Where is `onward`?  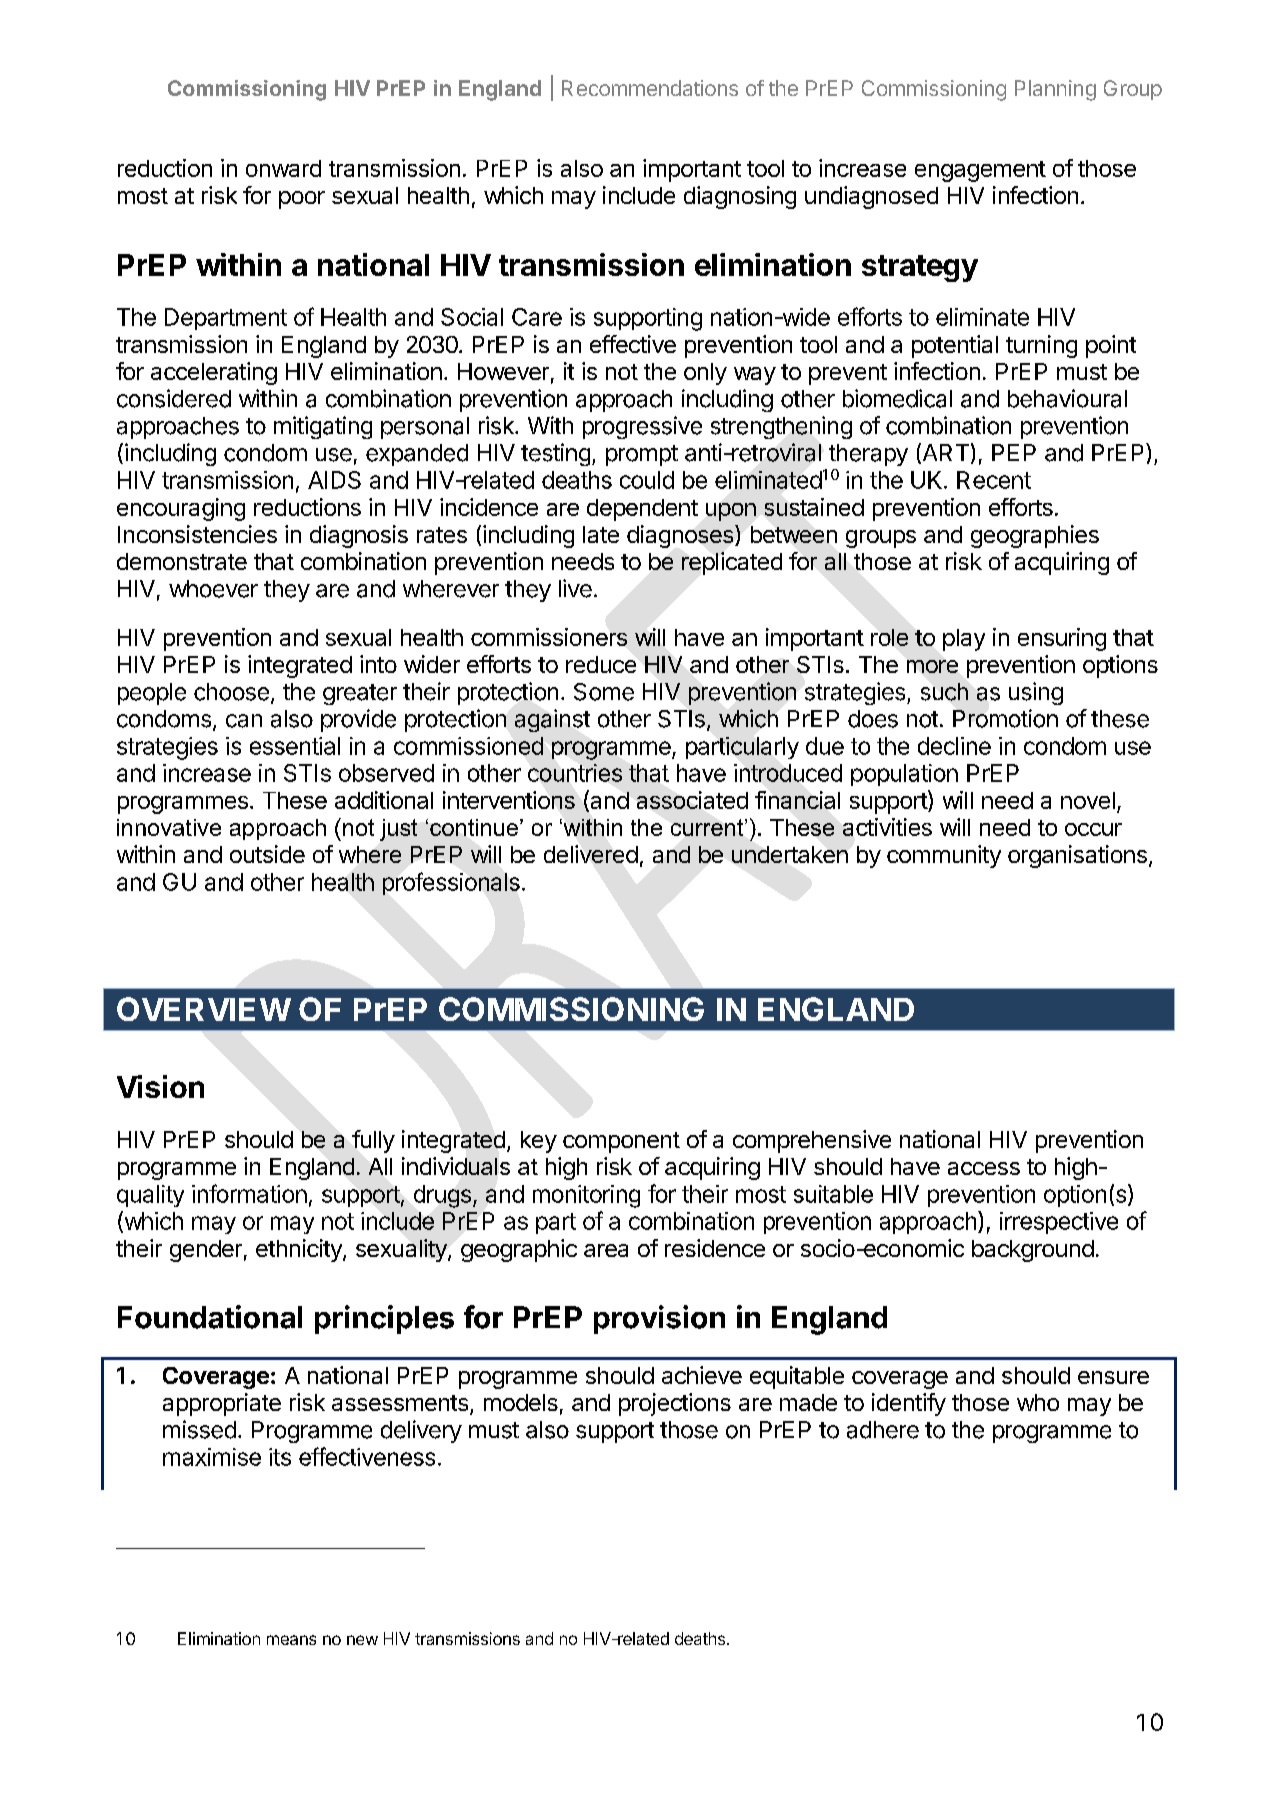 onward is located at coordinates (283, 168).
